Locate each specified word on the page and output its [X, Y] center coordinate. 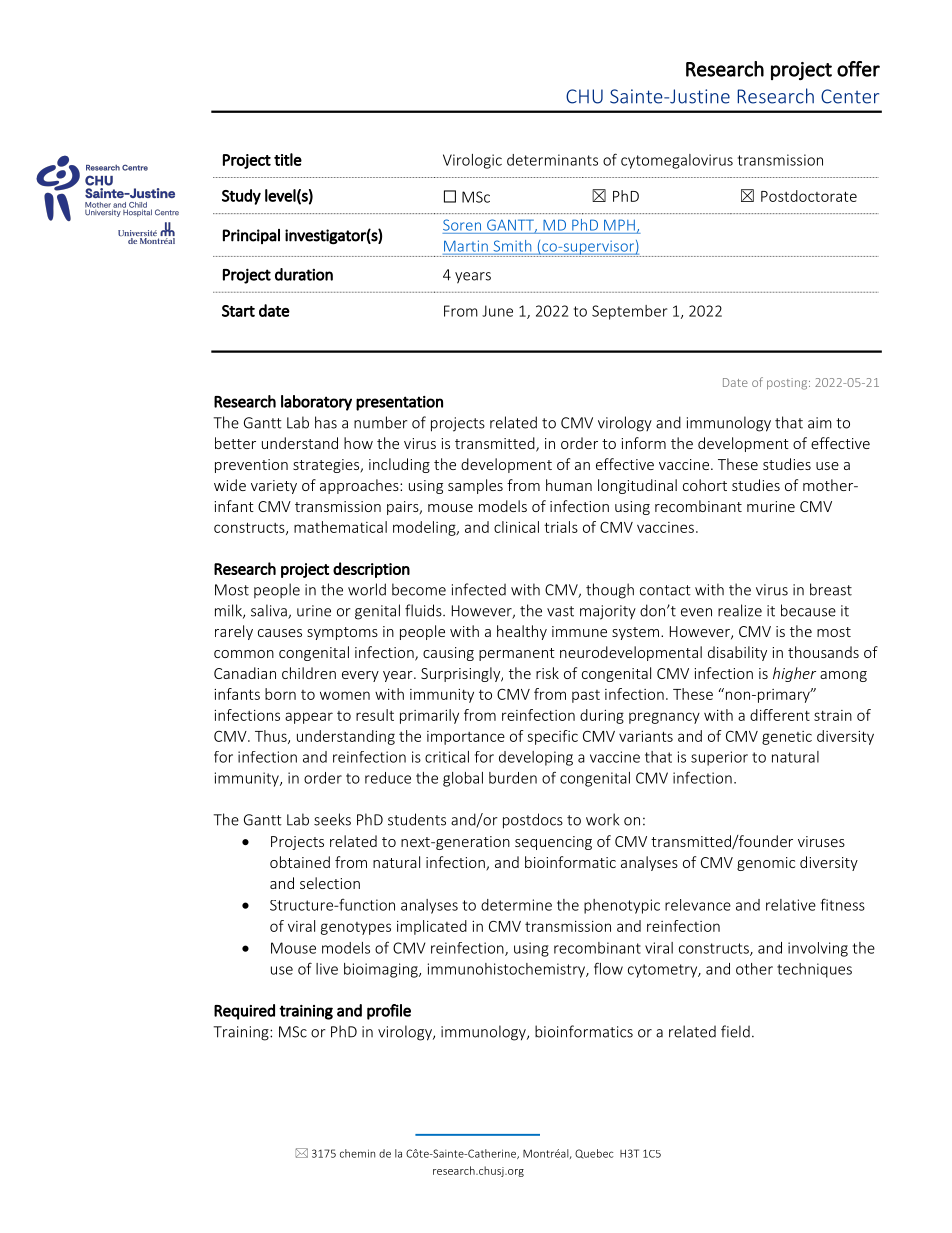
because [808, 610]
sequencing [553, 843]
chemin [357, 1153]
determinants [552, 160]
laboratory [316, 403]
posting [788, 384]
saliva [270, 611]
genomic [766, 864]
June [497, 311]
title [288, 159]
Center [850, 96]
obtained [300, 862]
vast [560, 611]
